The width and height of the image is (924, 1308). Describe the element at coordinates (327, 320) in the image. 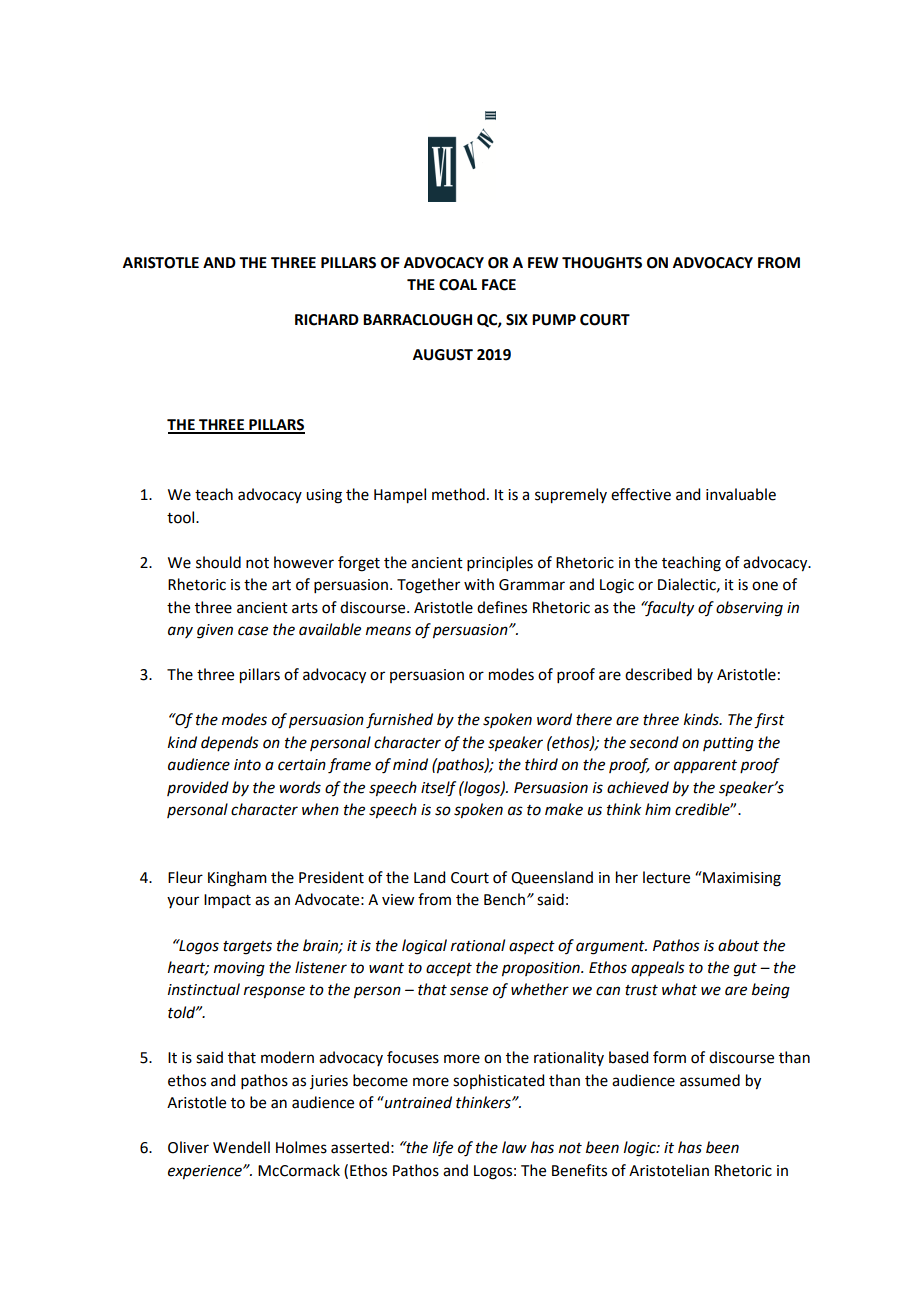

I see `RICHARD` at that location.
